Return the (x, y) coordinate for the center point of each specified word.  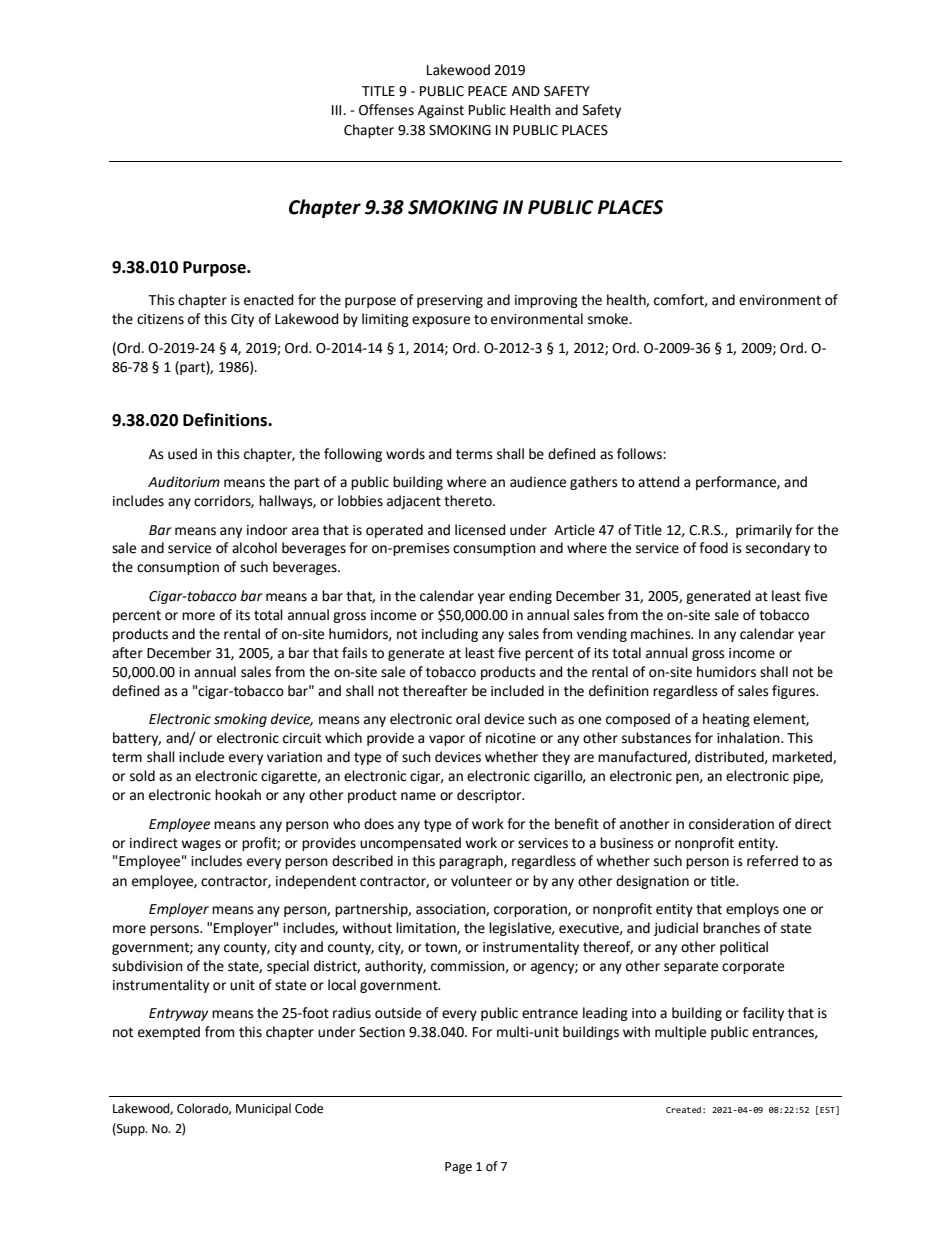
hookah (238, 795)
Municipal (263, 1109)
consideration (731, 824)
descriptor (490, 796)
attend (659, 482)
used (182, 454)
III (338, 110)
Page (458, 1168)
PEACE (487, 91)
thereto (469, 501)
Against (441, 111)
